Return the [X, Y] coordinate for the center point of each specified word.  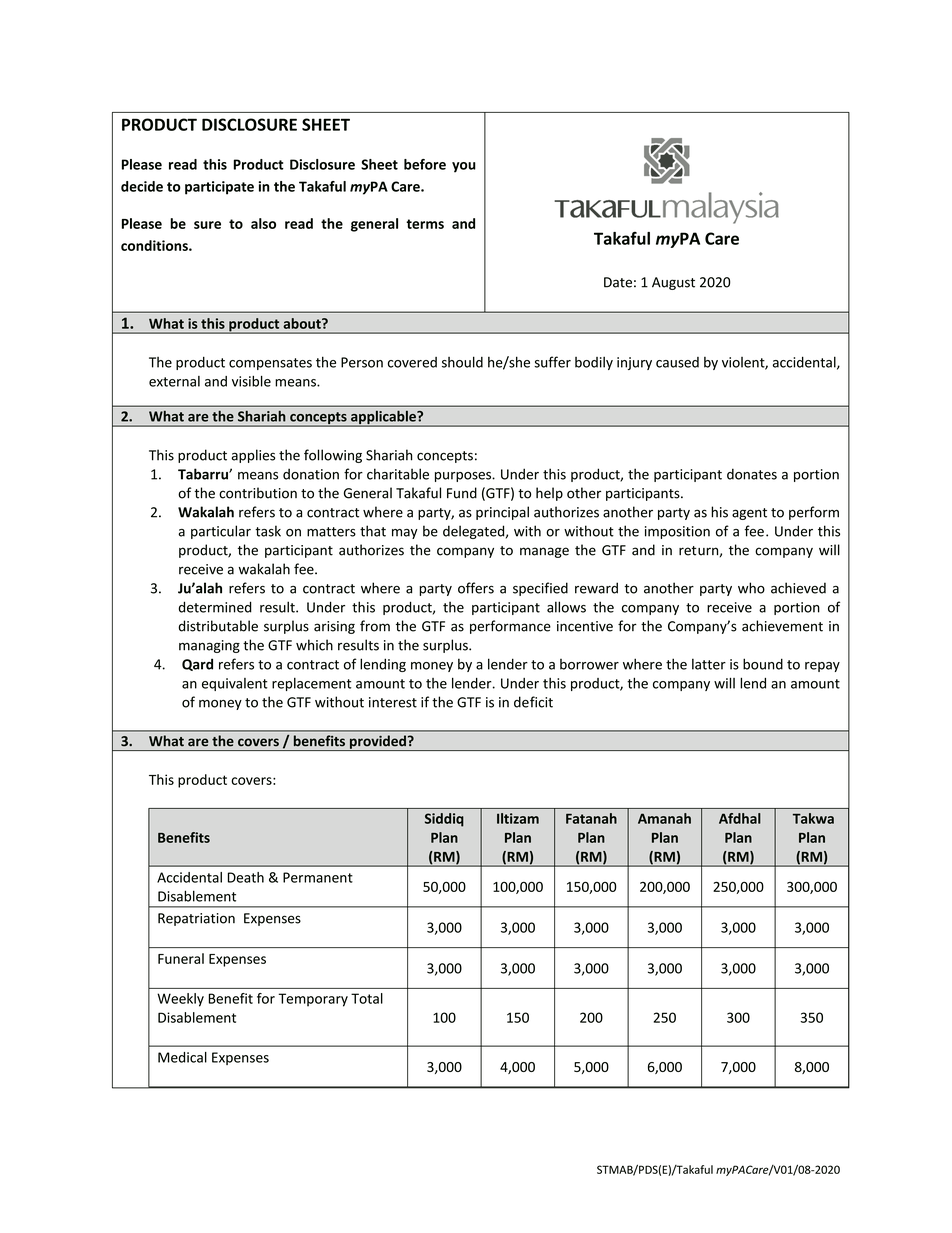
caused [677, 362]
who [751, 588]
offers [476, 588]
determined [215, 607]
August [673, 283]
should [462, 362]
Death [246, 877]
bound [763, 664]
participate [219, 188]
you [464, 167]
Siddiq [444, 820]
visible [251, 381]
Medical [182, 1057]
